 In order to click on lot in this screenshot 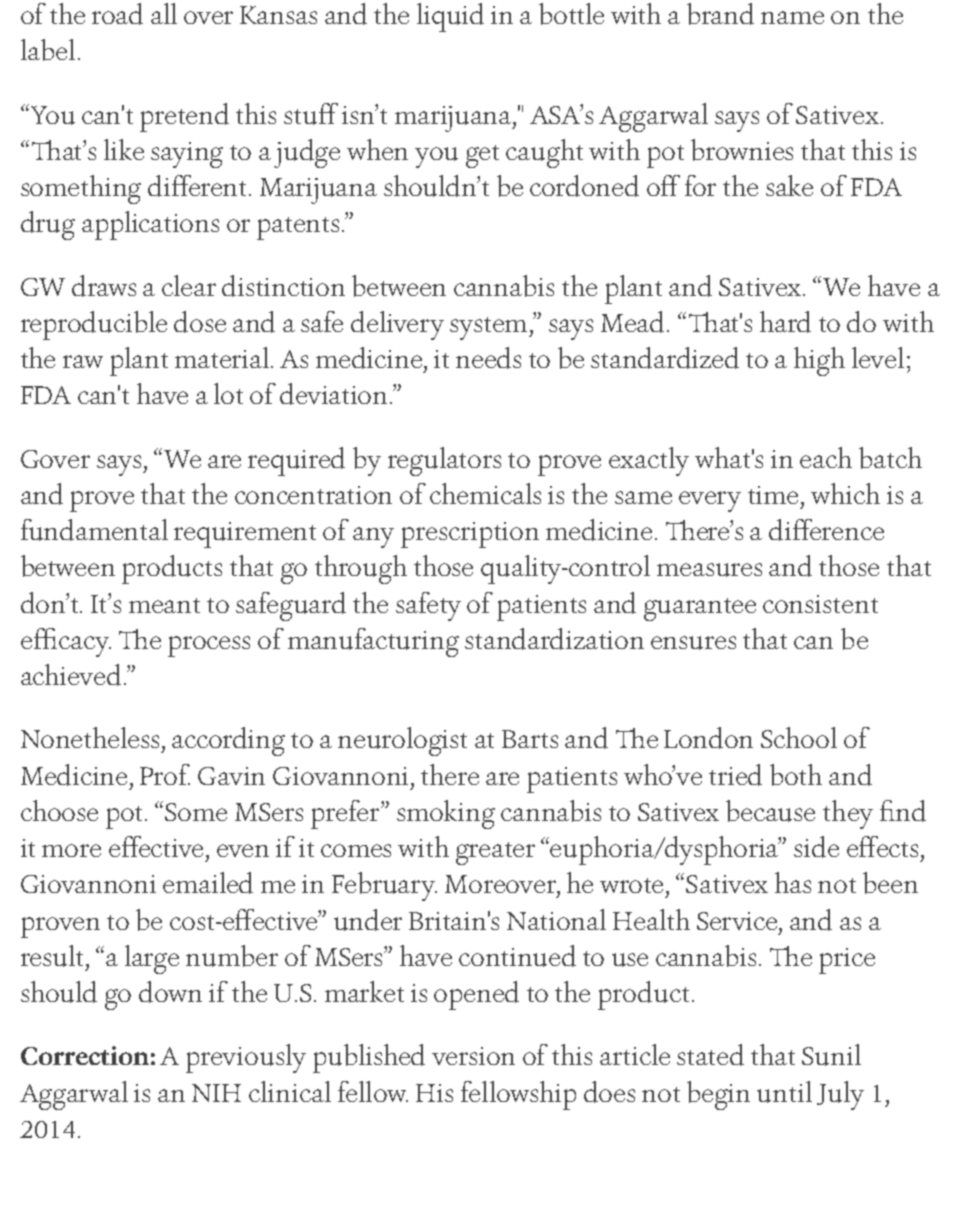, I will do `click(228, 393)`.
